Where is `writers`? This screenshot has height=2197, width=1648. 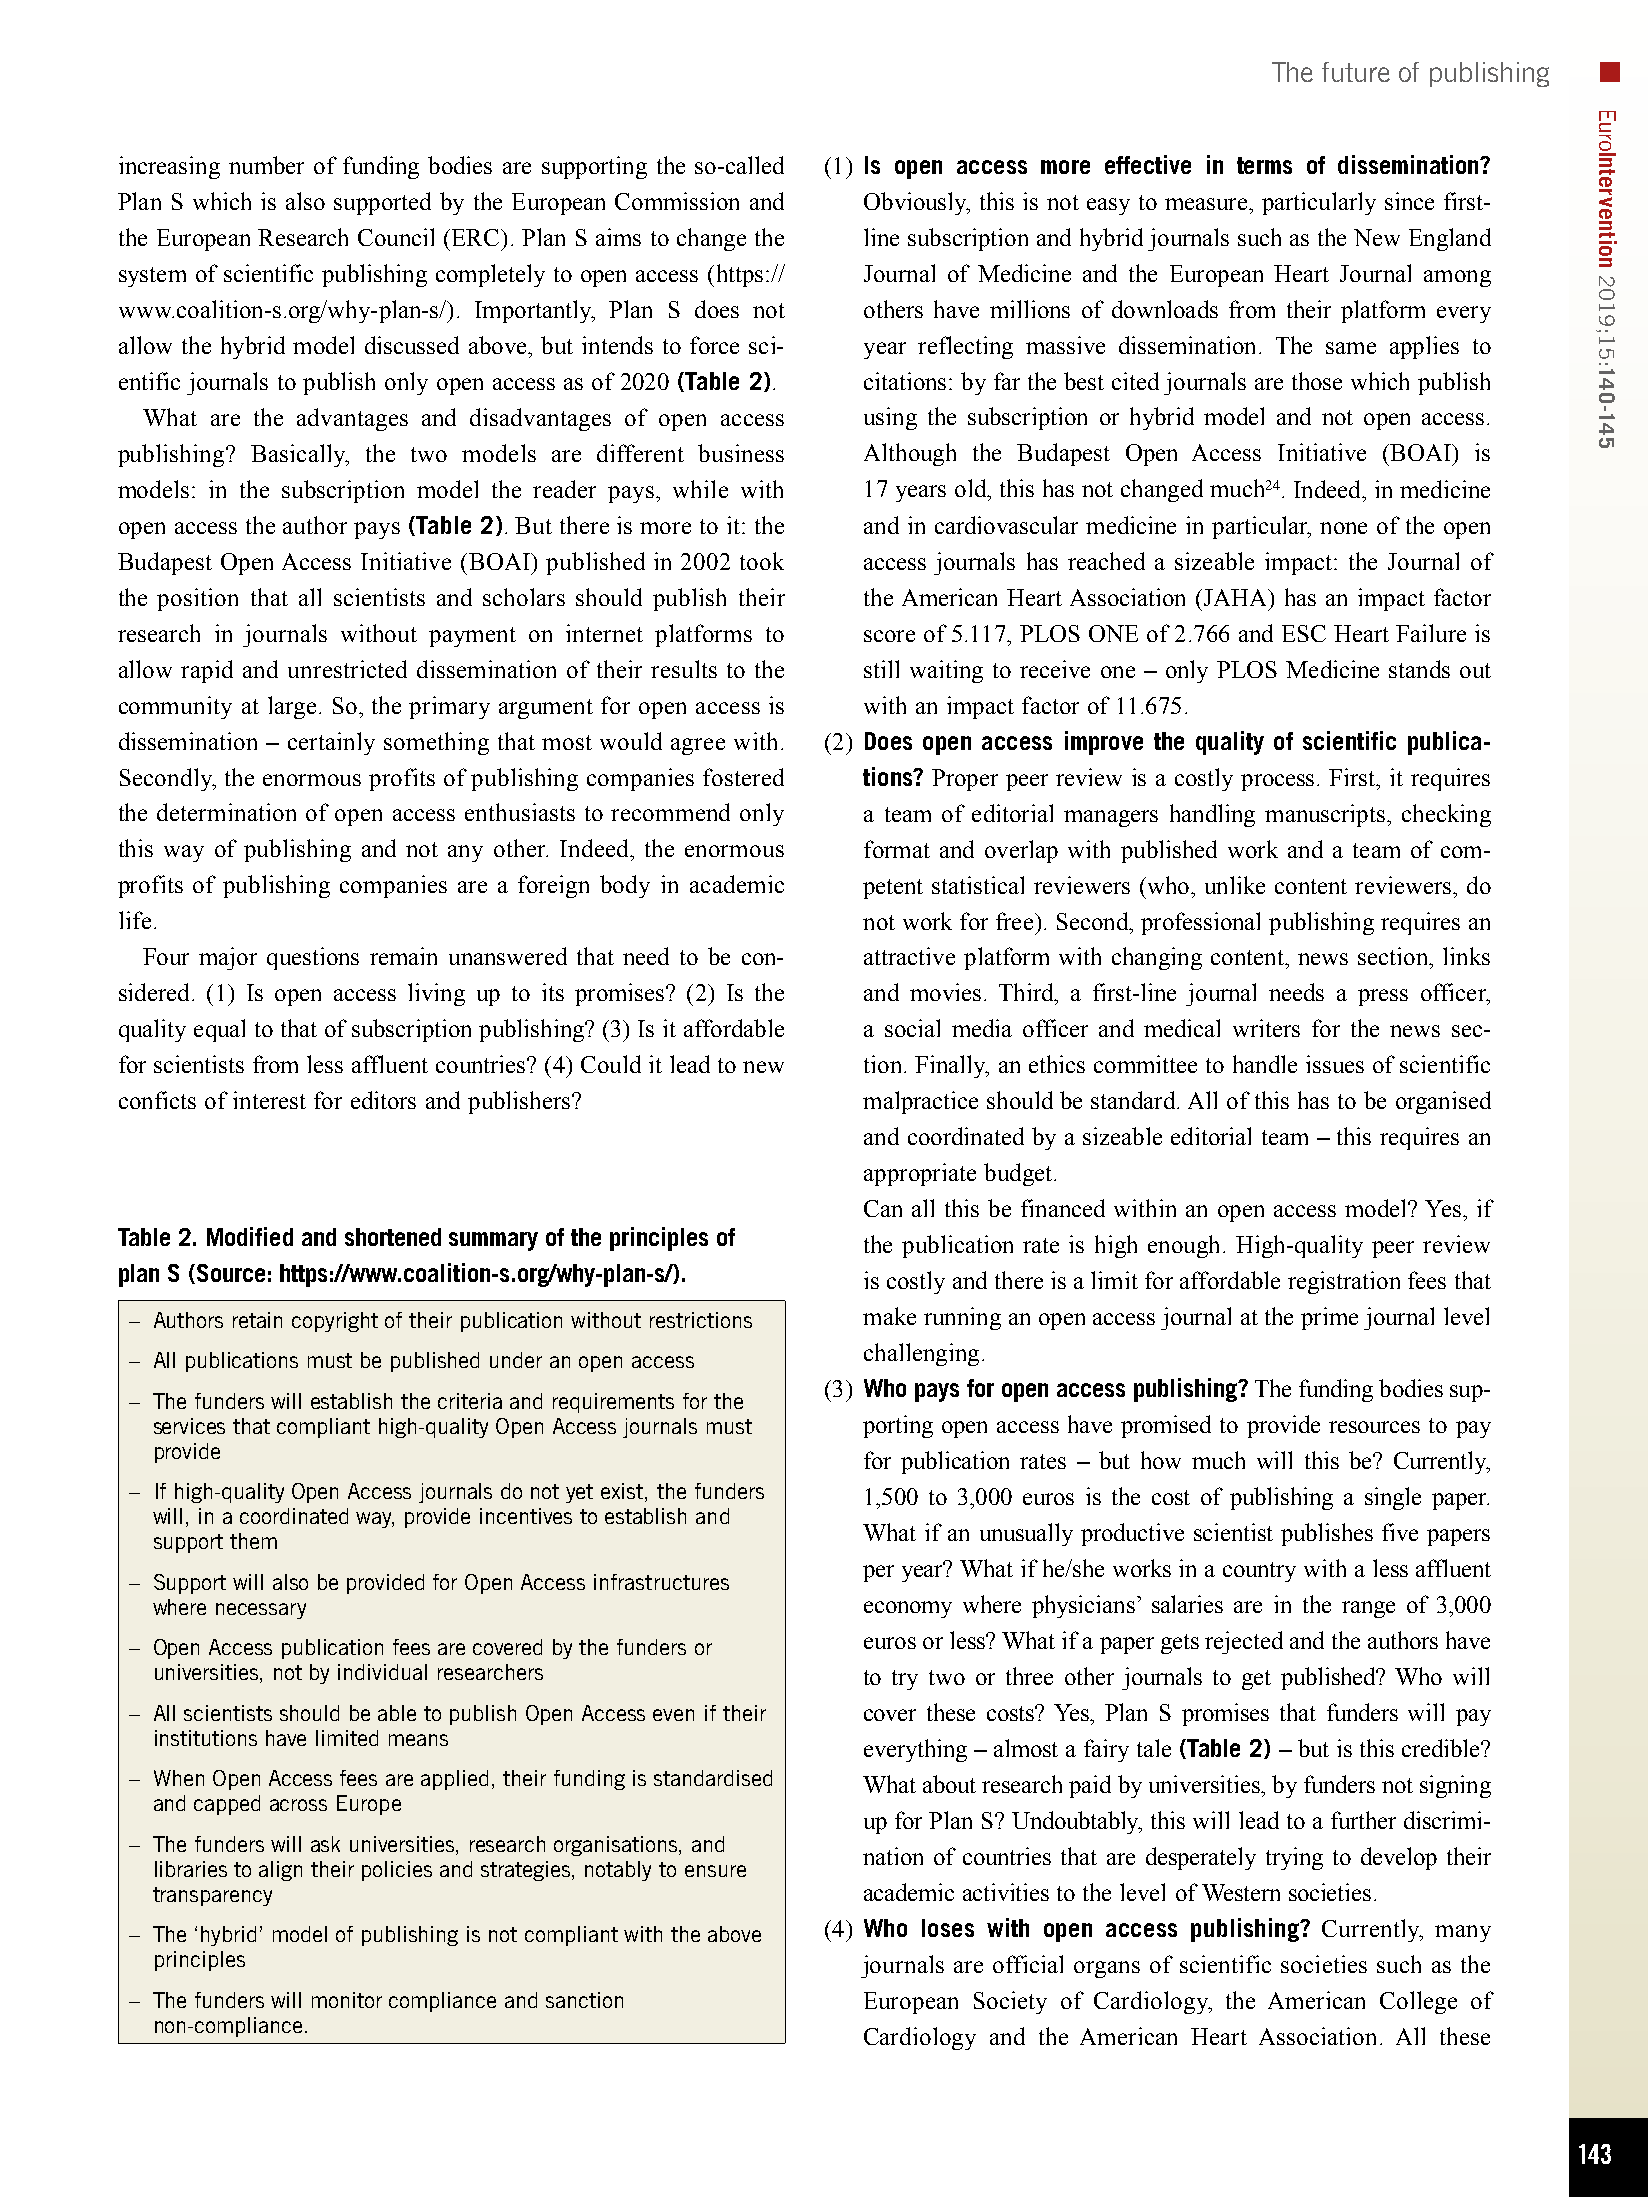
writers is located at coordinates (1266, 1028).
